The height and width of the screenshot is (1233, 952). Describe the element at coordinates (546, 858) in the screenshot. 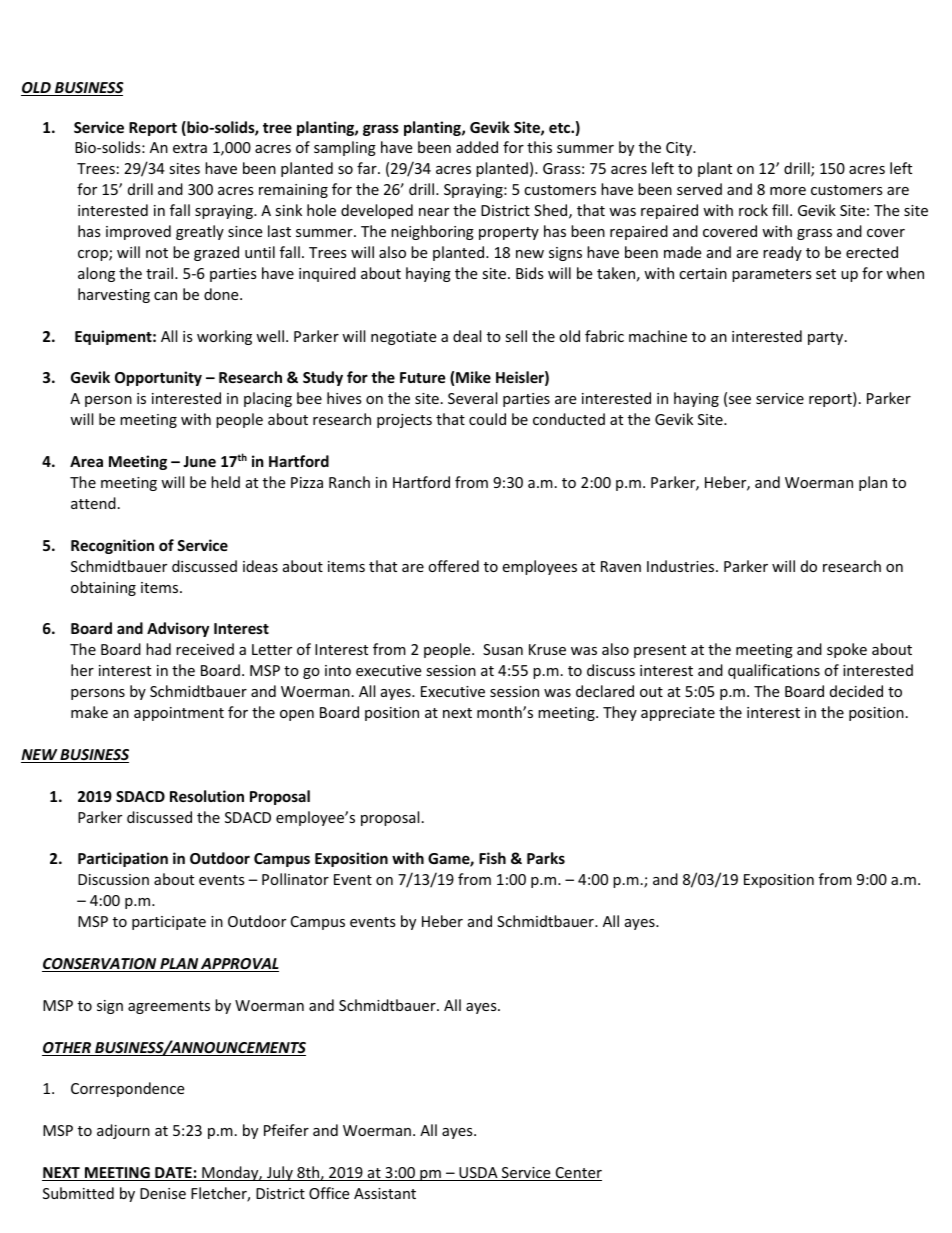

I see `Parks` at that location.
